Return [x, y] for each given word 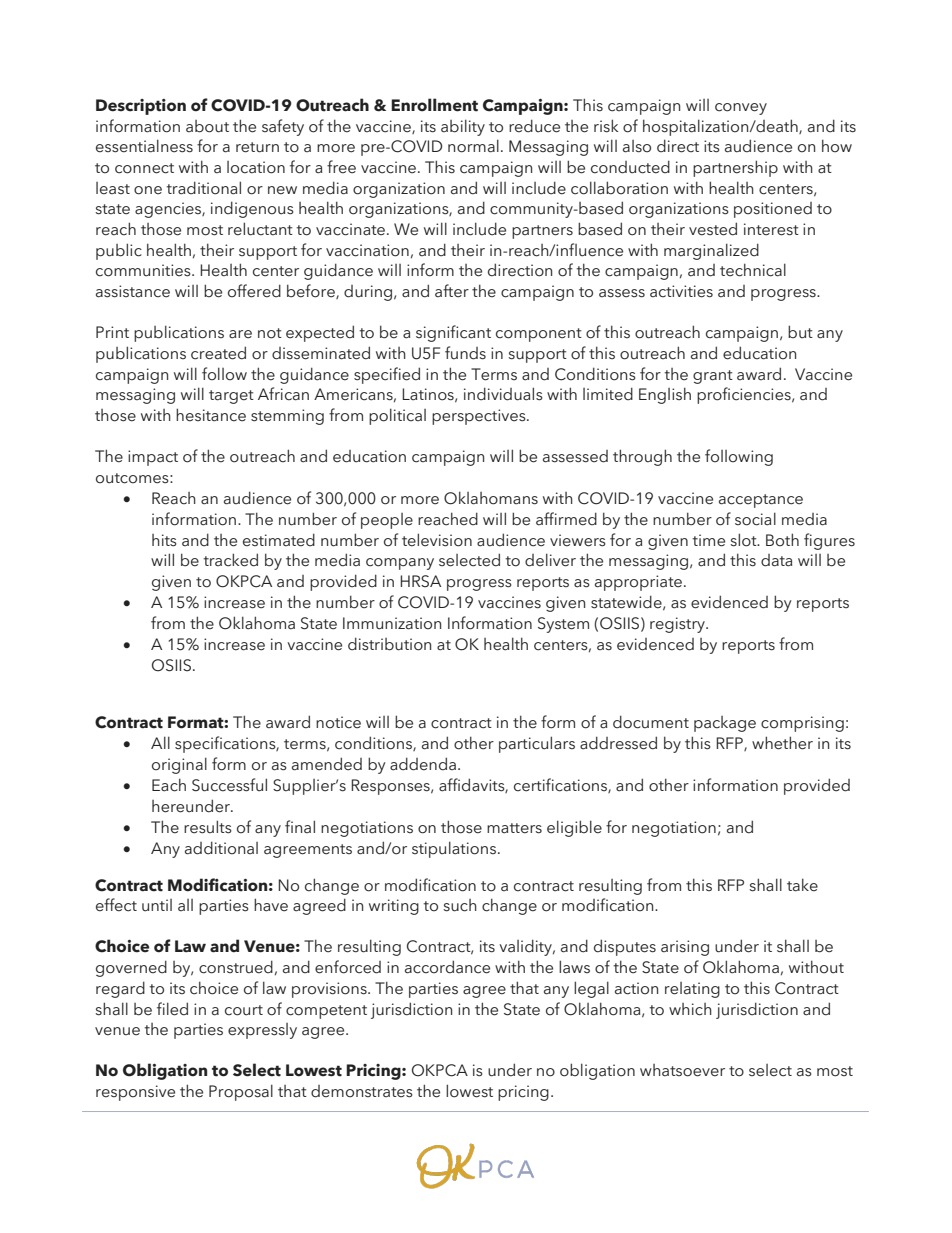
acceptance [761, 501]
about [207, 126]
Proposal [241, 1092]
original [179, 765]
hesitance [211, 415]
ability [463, 127]
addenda [423, 764]
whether [782, 743]
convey [741, 109]
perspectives [480, 417]
